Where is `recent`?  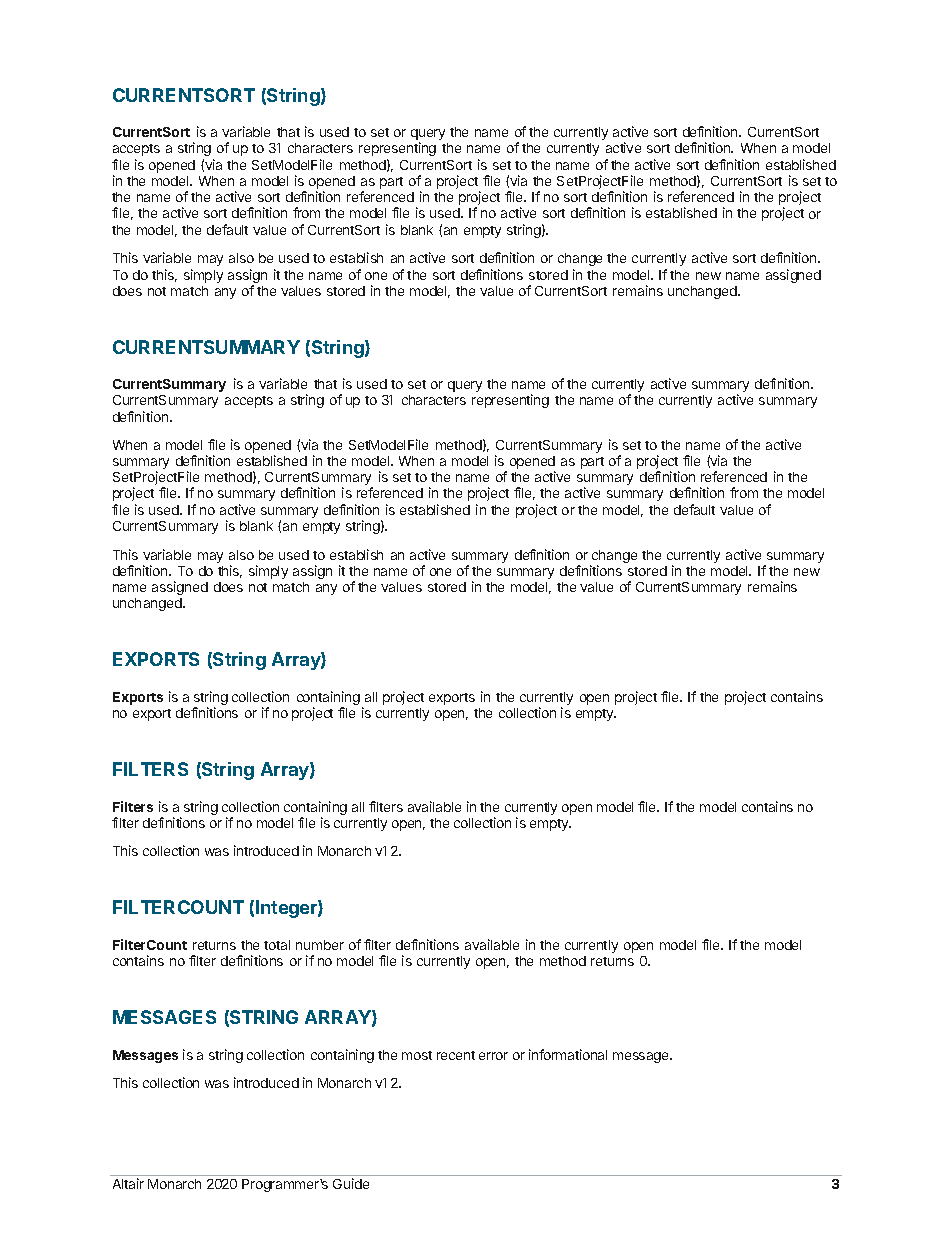 recent is located at coordinates (456, 1055).
